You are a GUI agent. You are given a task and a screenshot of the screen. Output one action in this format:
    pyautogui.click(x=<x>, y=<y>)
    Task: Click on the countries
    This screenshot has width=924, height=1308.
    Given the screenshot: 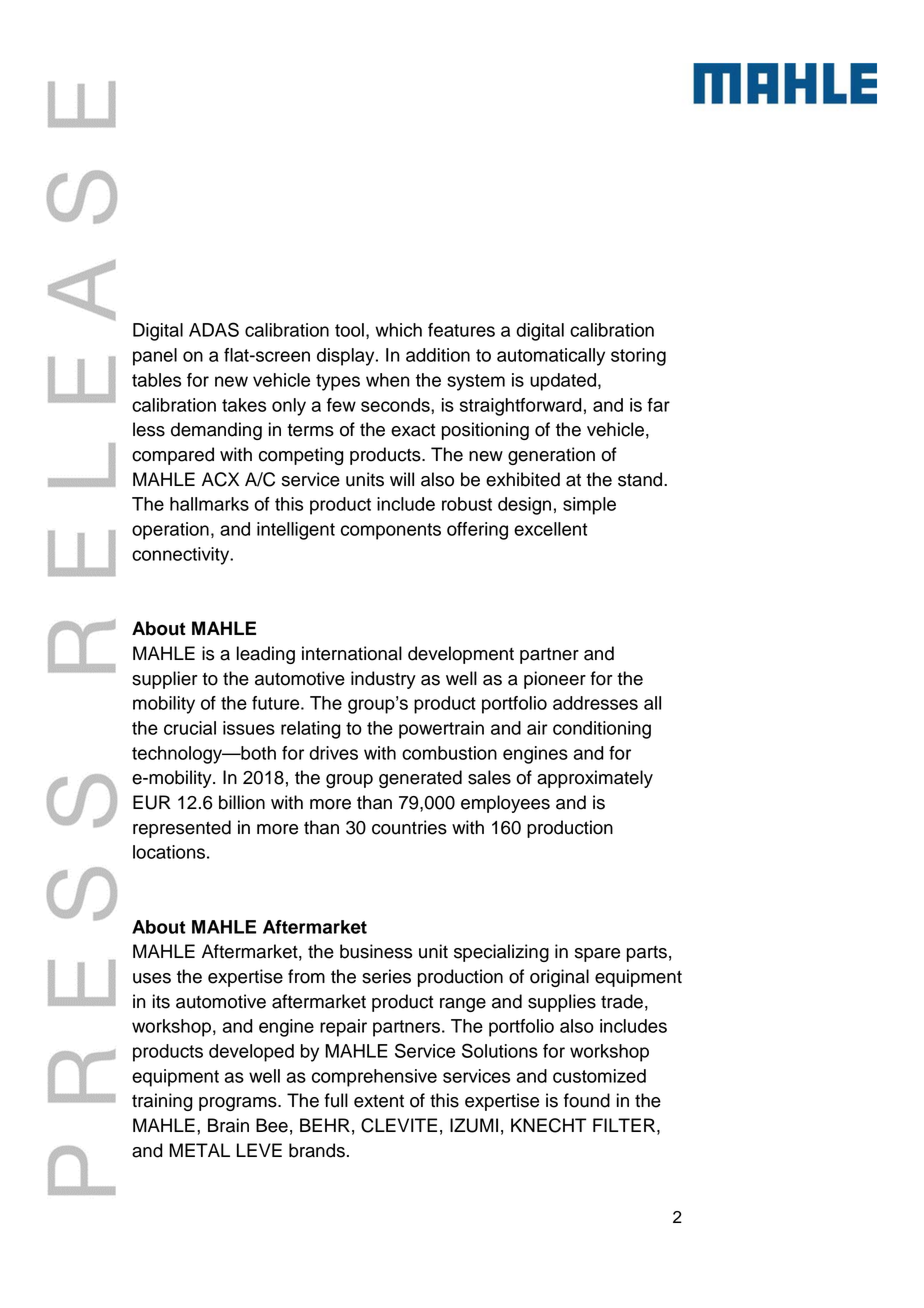 What is the action you would take?
    pyautogui.click(x=409, y=827)
